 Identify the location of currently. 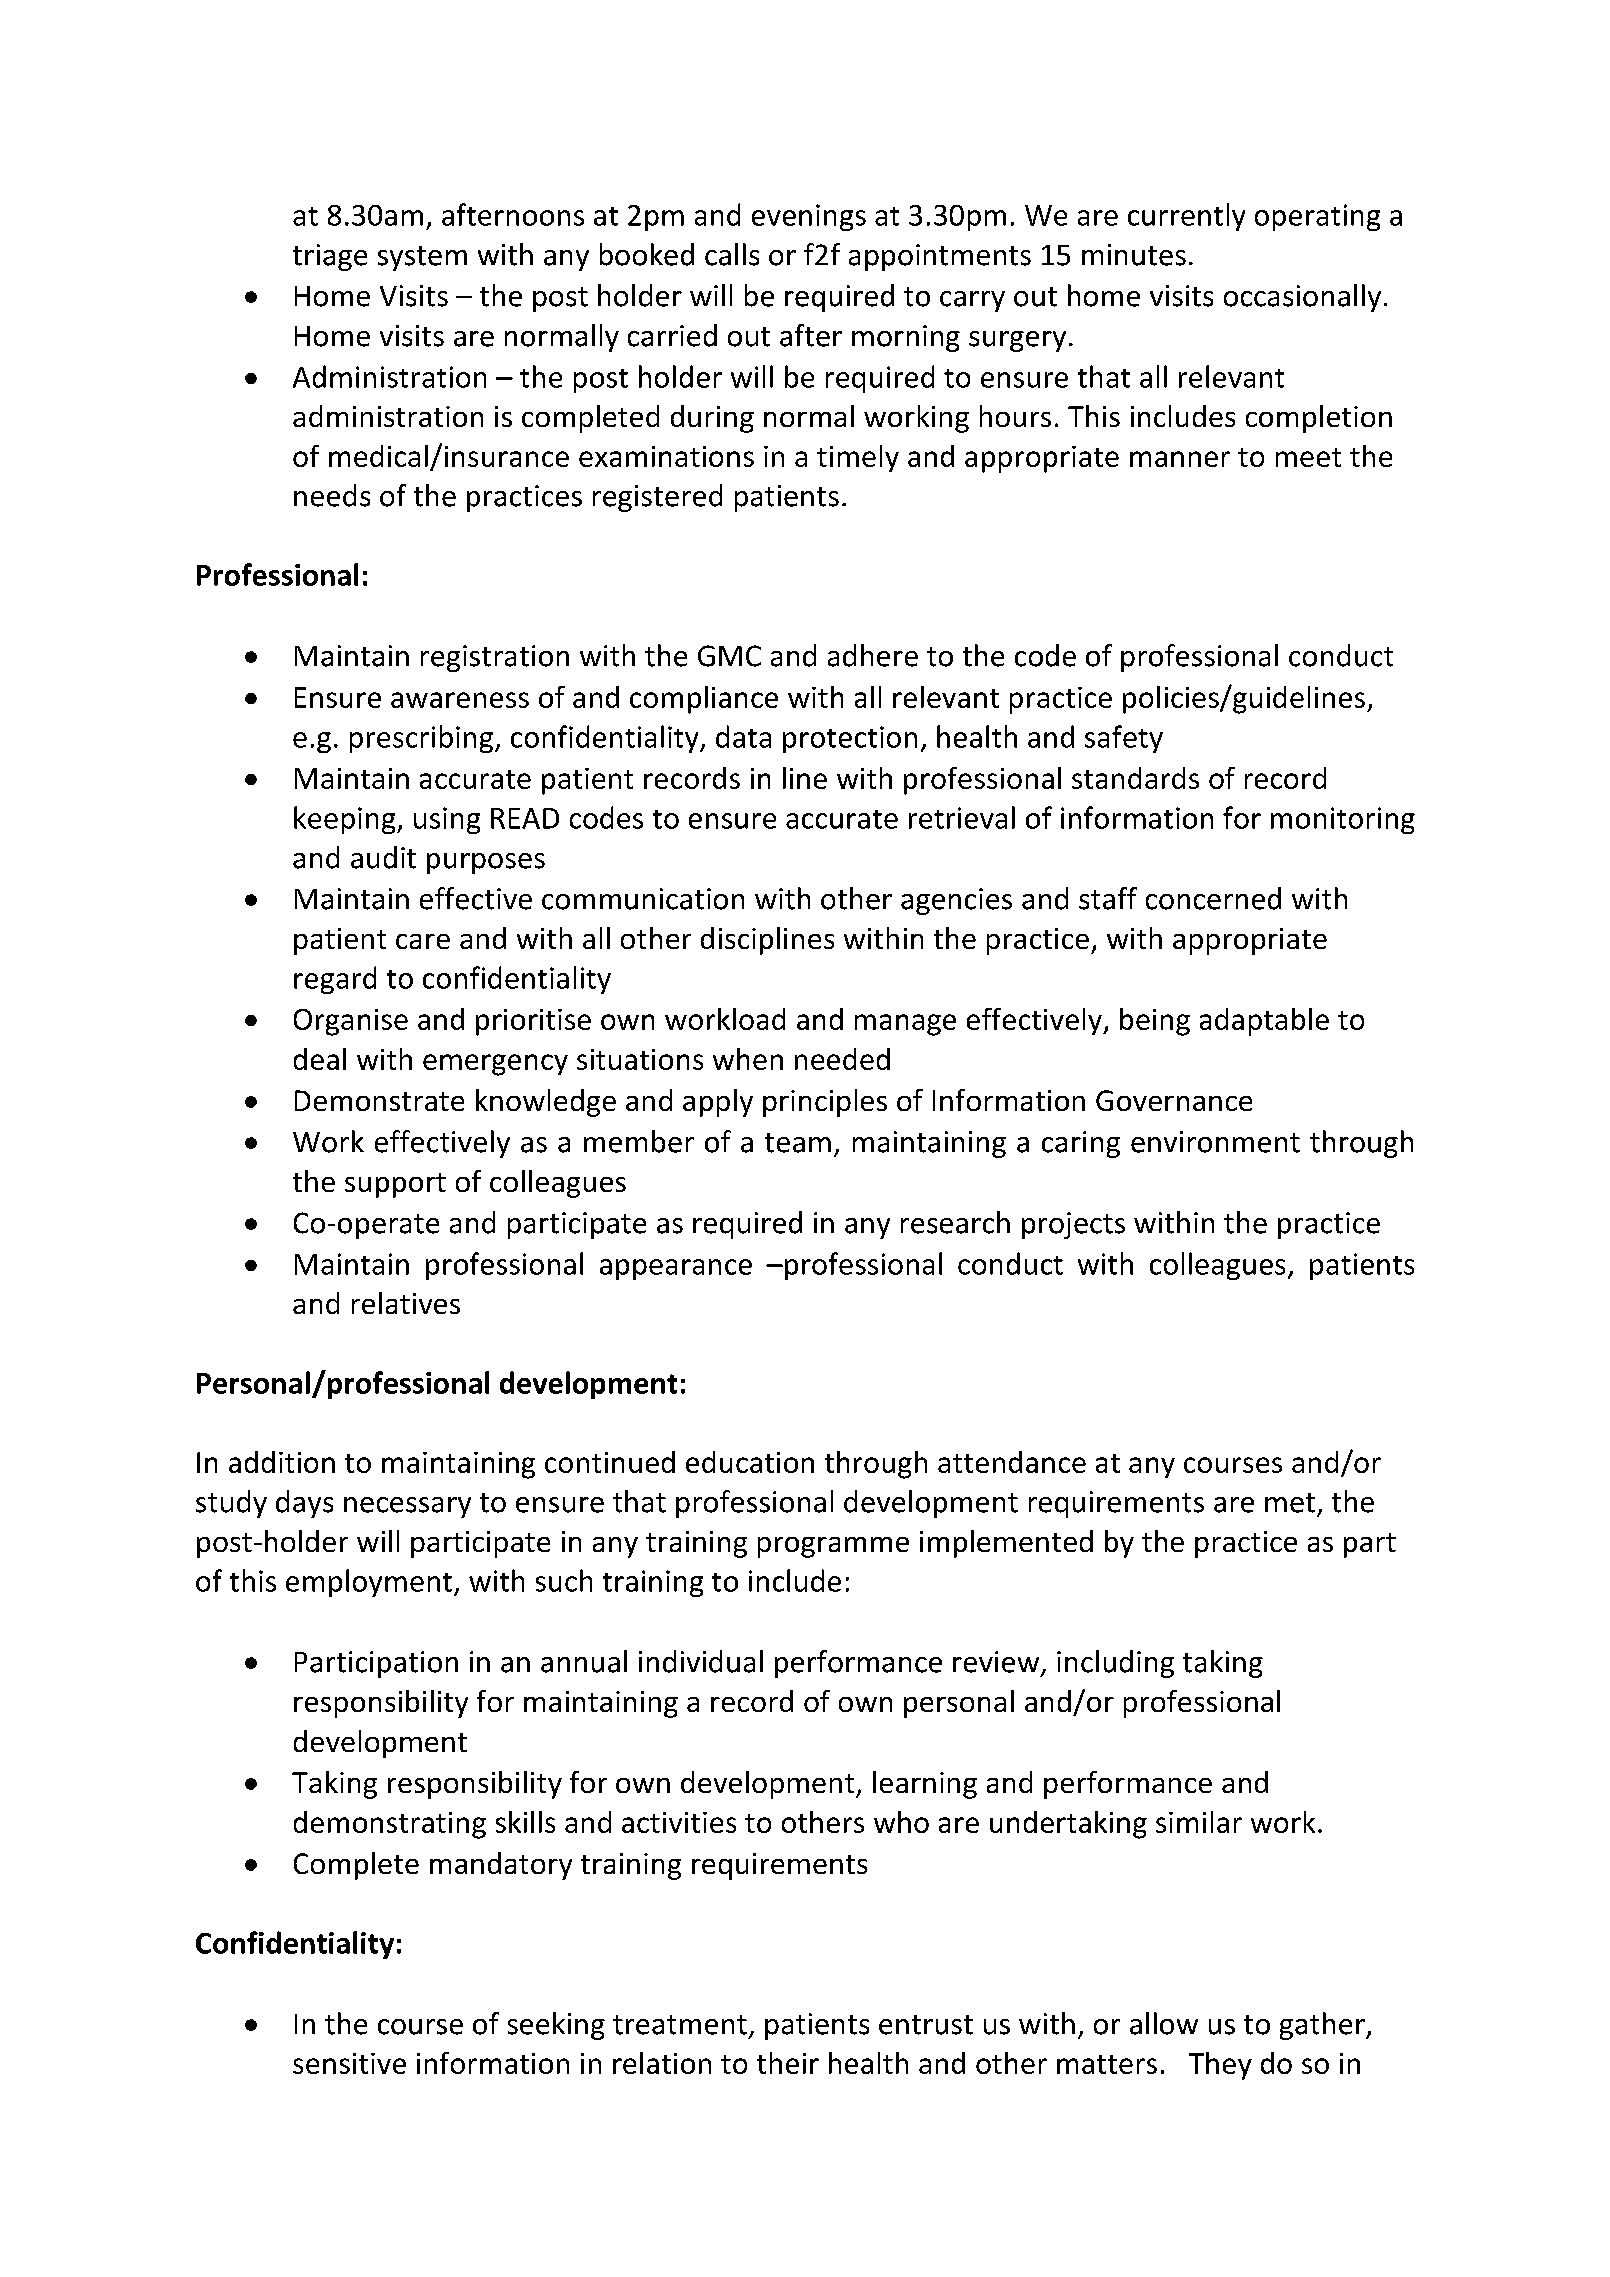
(1186, 217).
